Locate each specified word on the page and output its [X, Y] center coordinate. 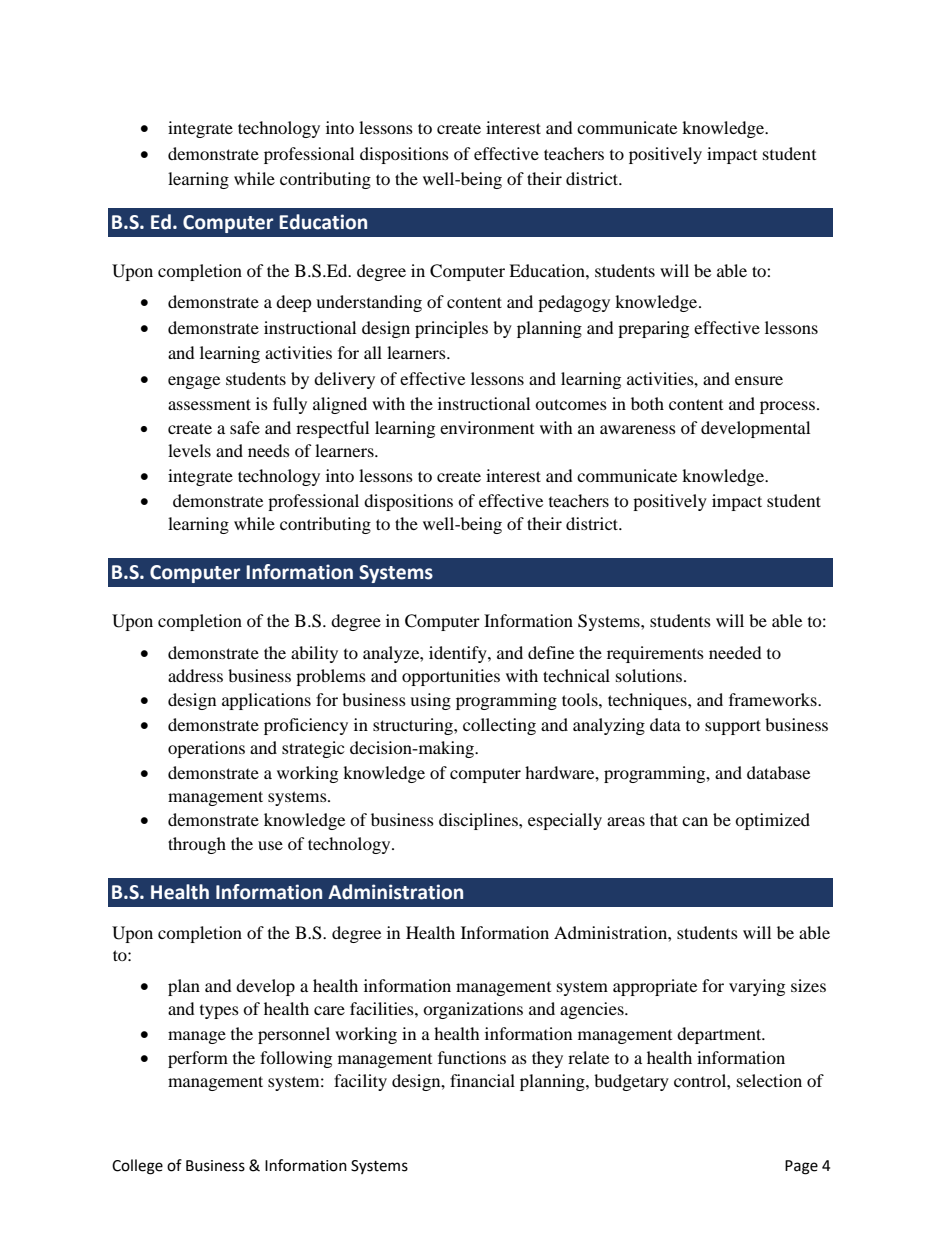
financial [482, 1080]
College [137, 1167]
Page [801, 1167]
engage [194, 382]
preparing [653, 329]
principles [451, 329]
